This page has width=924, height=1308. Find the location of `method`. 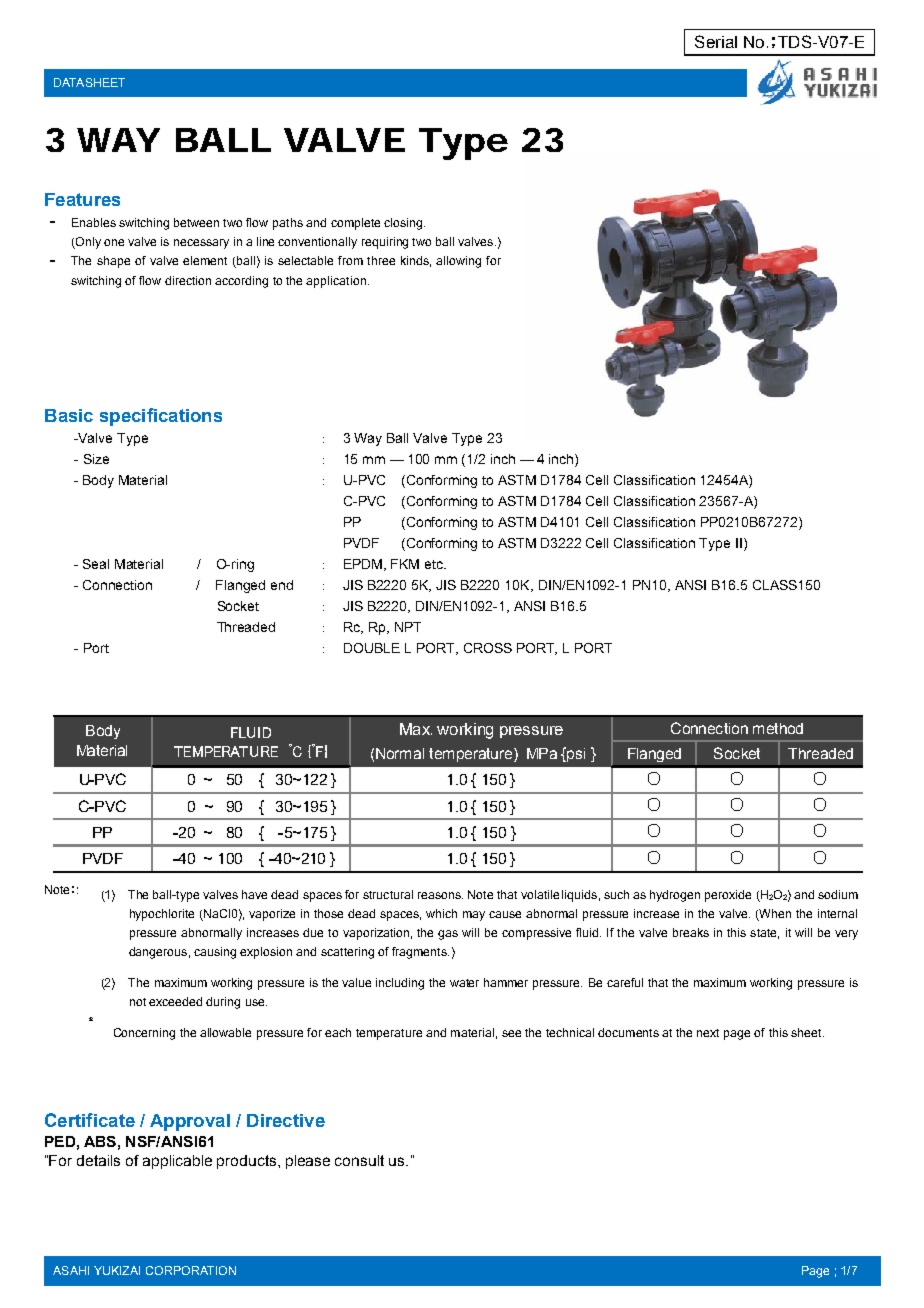

method is located at coordinates (778, 728).
